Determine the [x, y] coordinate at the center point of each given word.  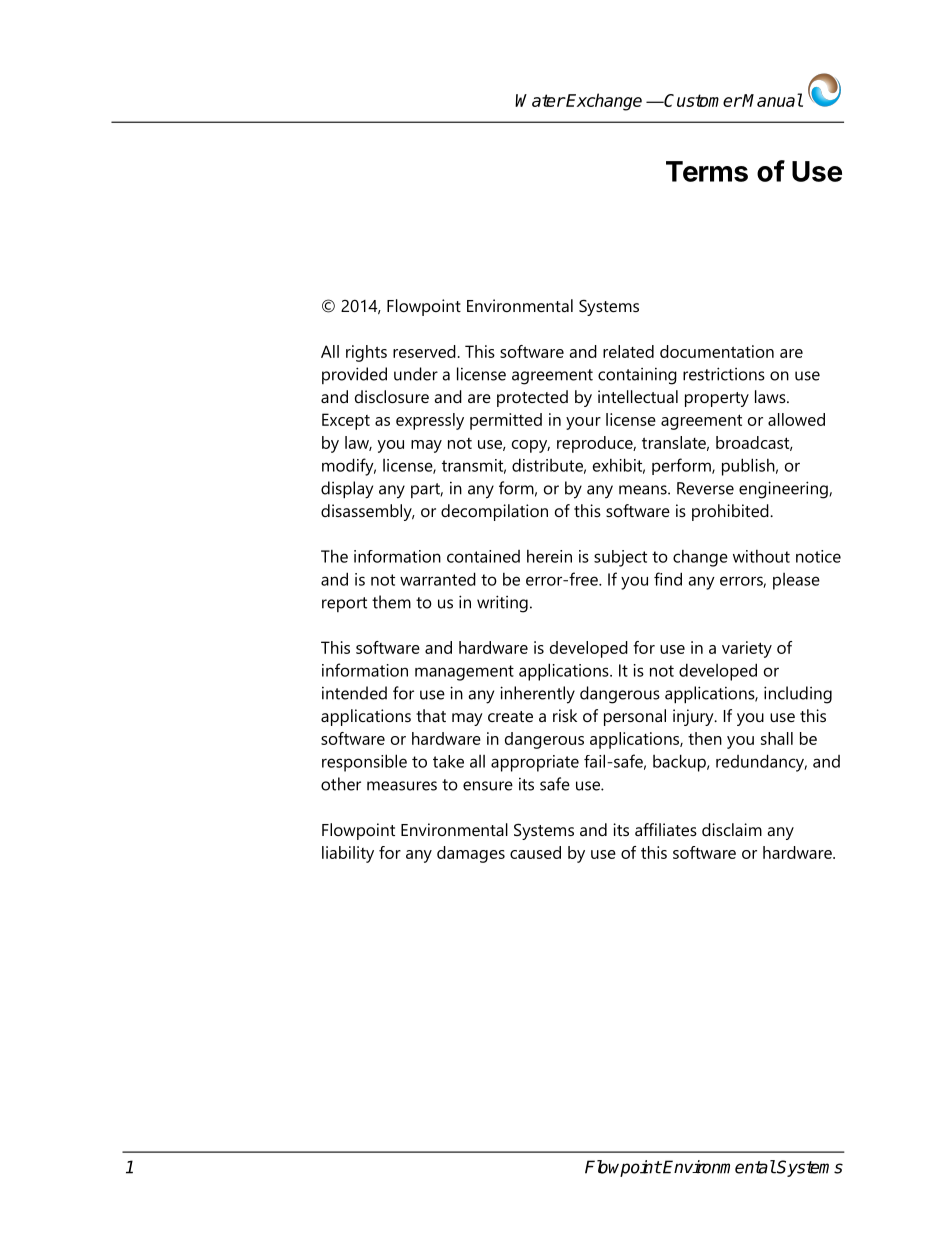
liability [348, 854]
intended [354, 693]
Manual [772, 100]
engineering [784, 490]
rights [366, 353]
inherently [537, 695]
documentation [717, 351]
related [628, 351]
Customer [702, 100]
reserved [424, 351]
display [347, 490]
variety [747, 649]
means [644, 490]
